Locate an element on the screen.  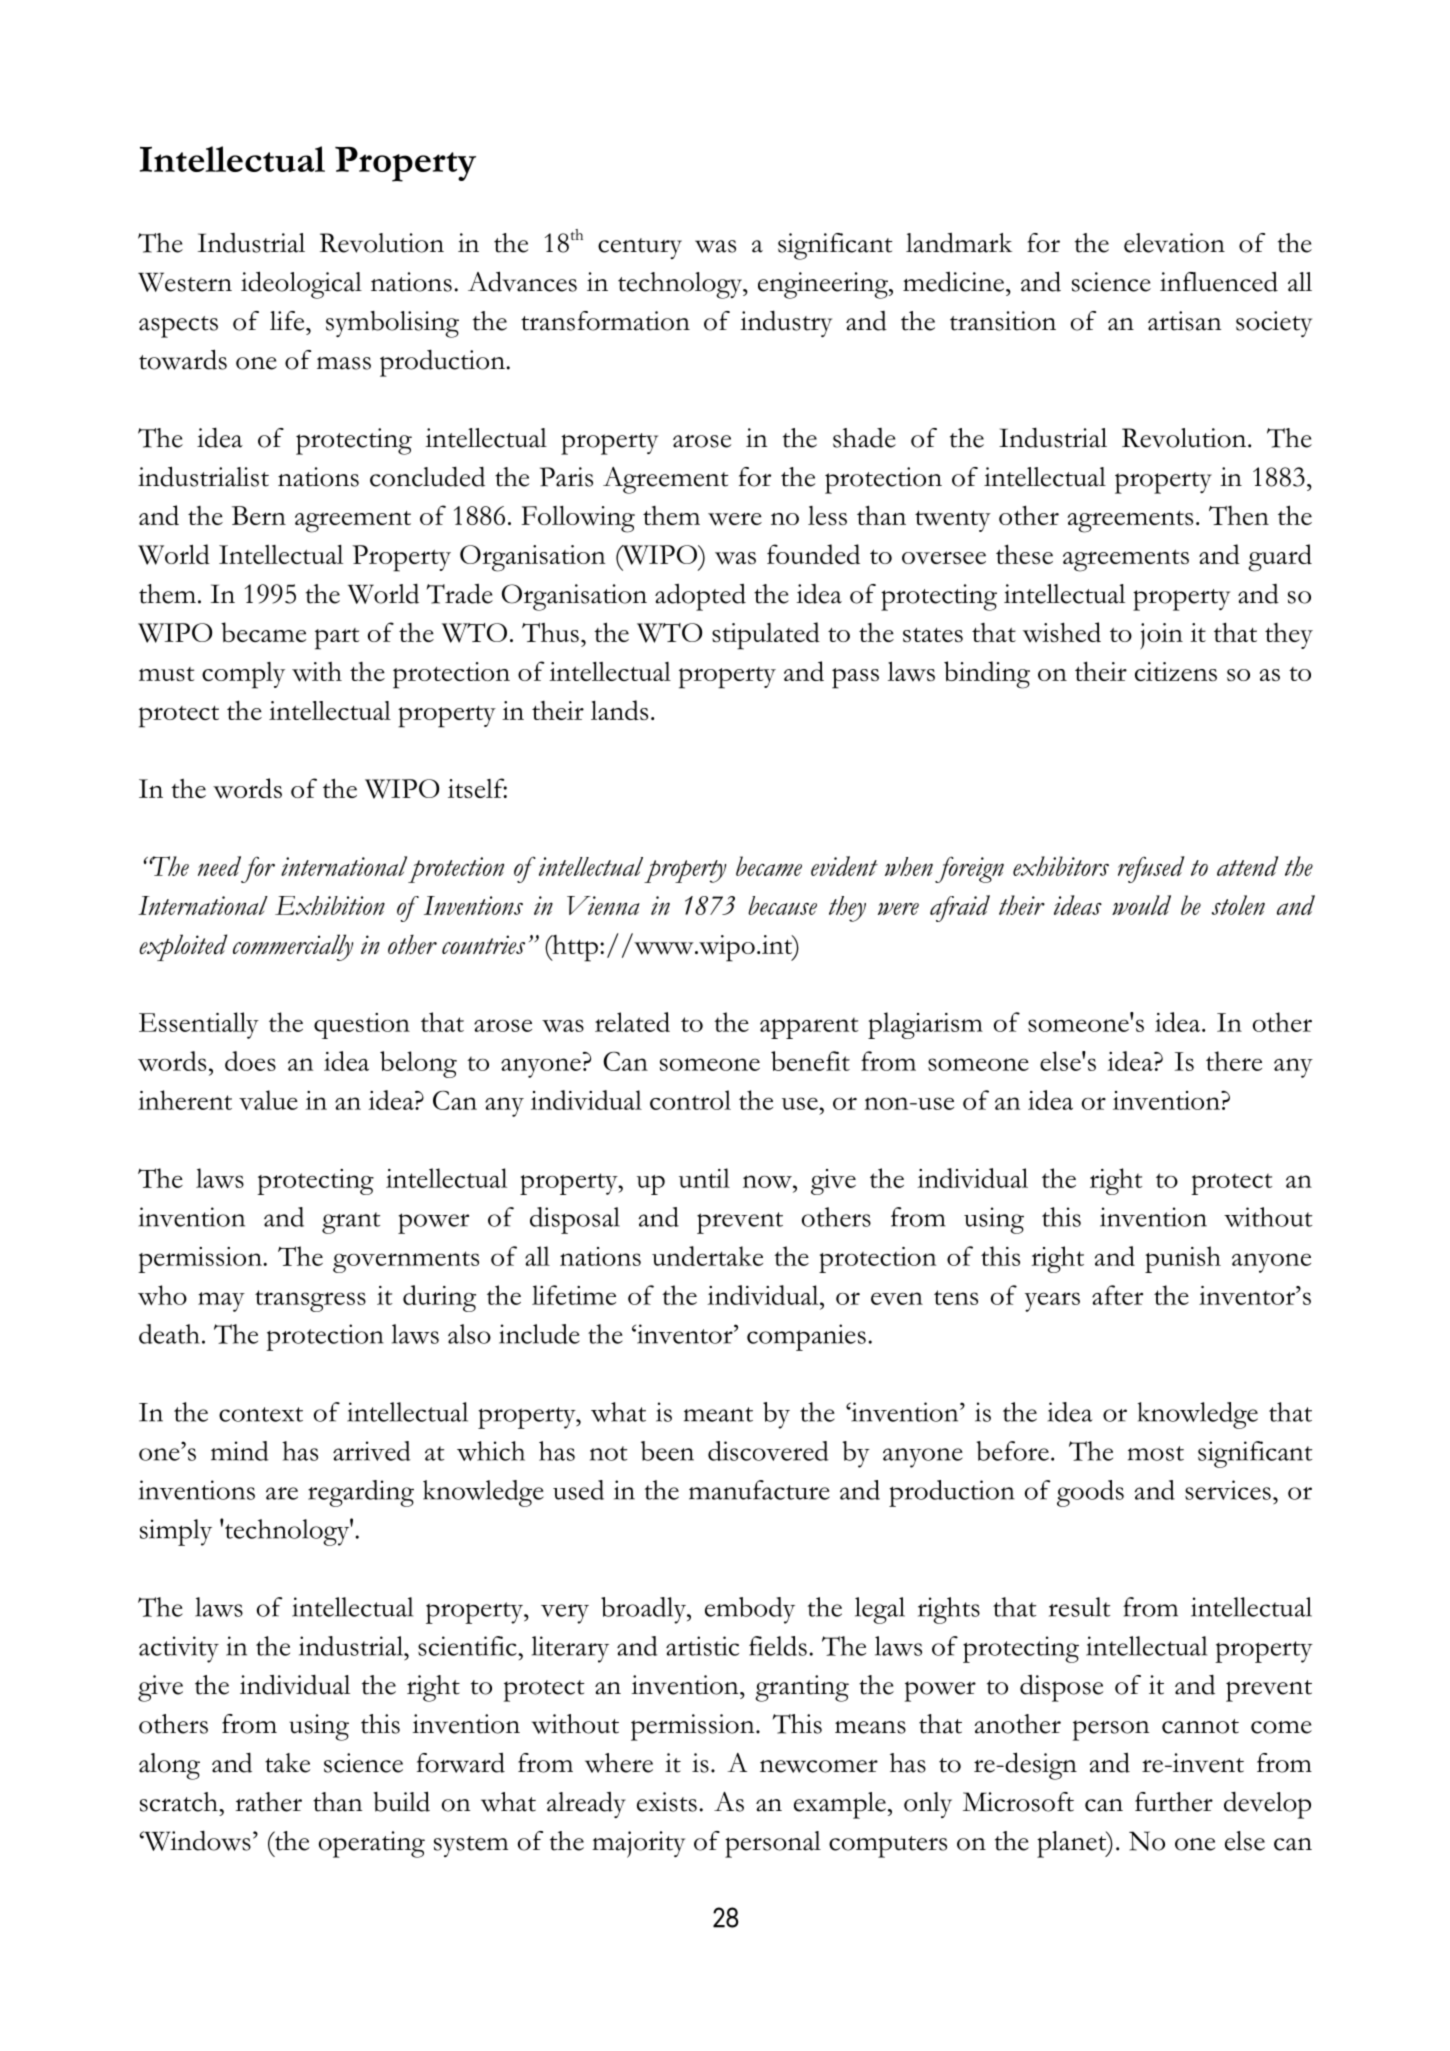
rather is located at coordinates (268, 1802).
